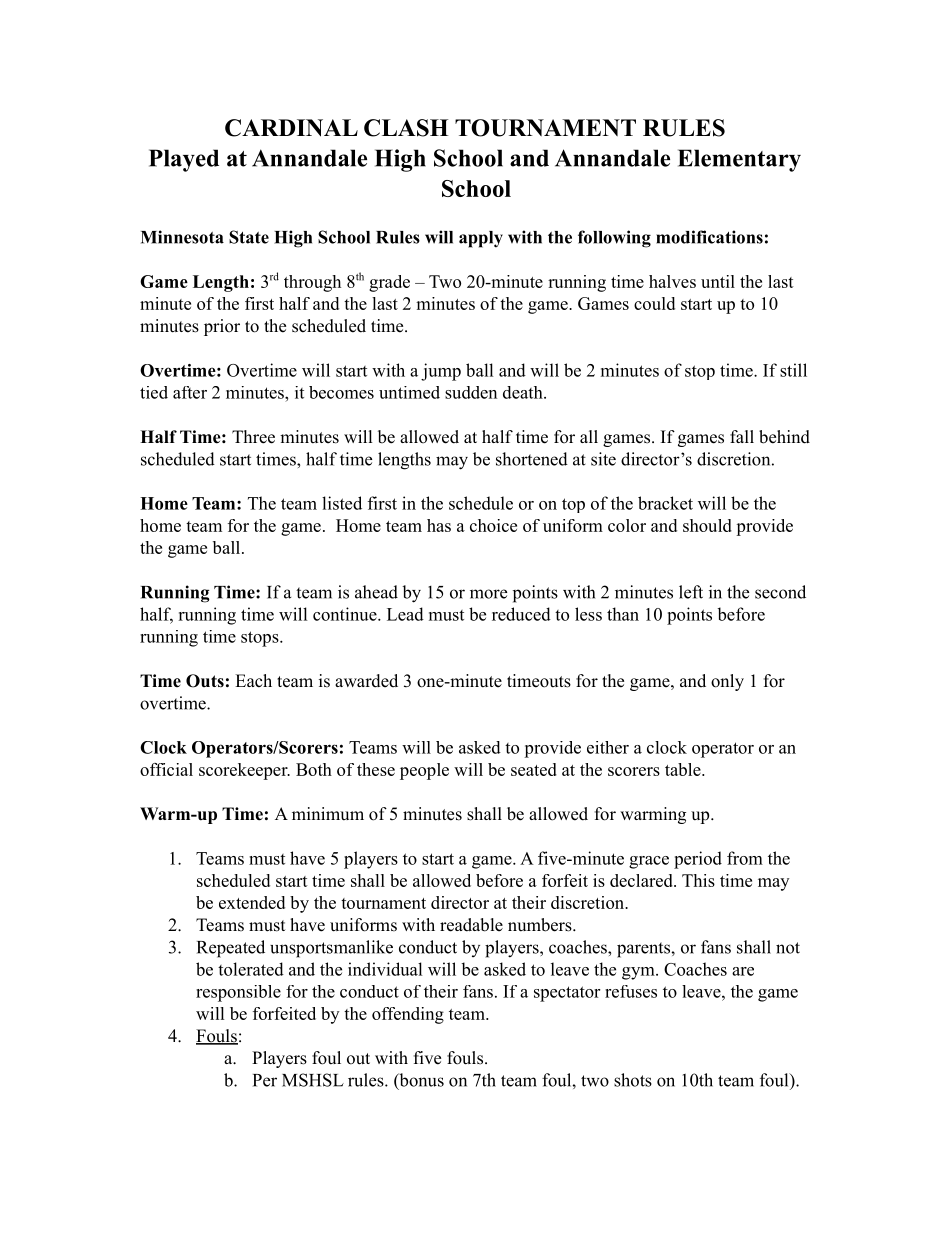 The image size is (952, 1233). I want to click on shots, so click(633, 1080).
